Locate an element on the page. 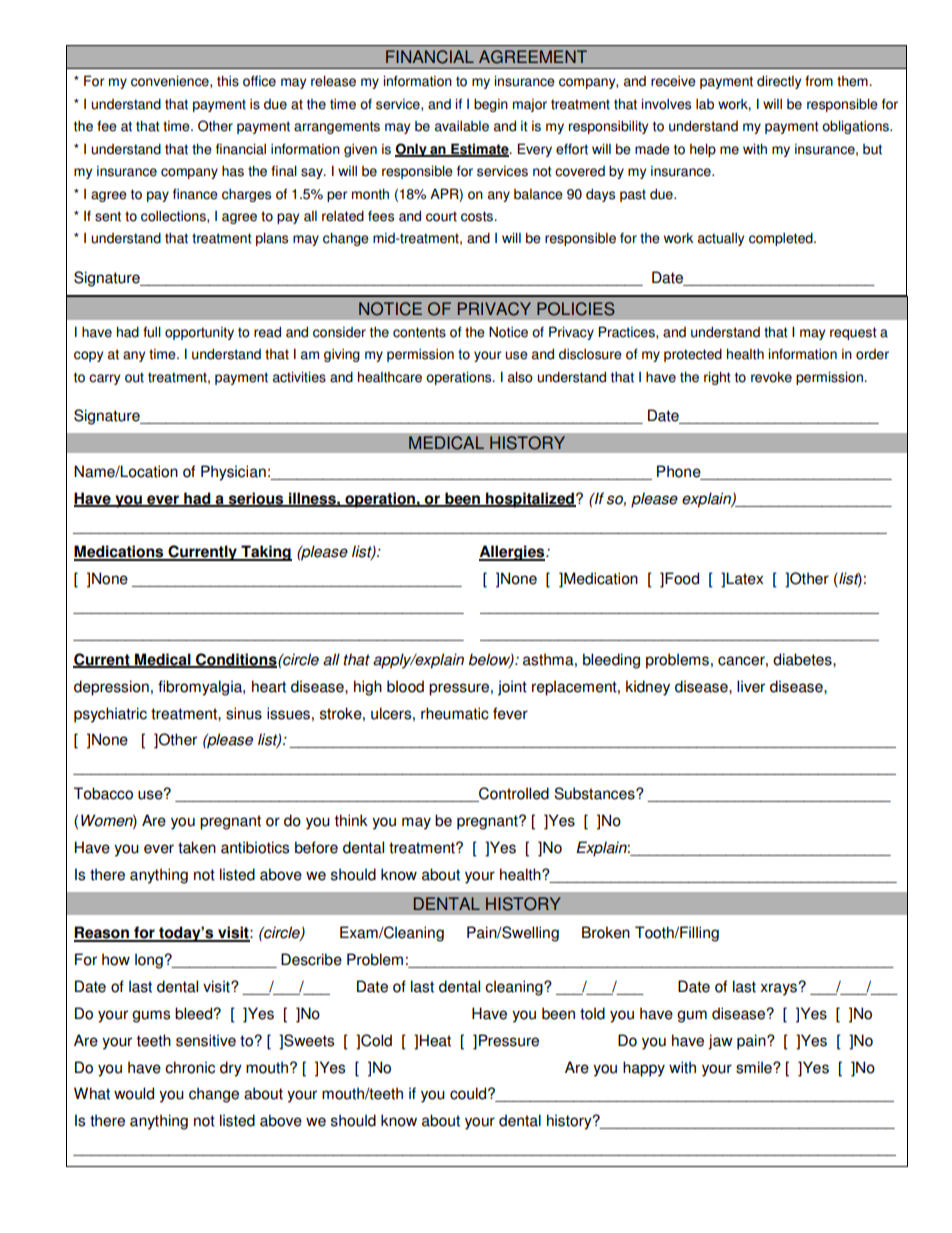 This page has height=1233, width=952. carry is located at coordinates (104, 379).
